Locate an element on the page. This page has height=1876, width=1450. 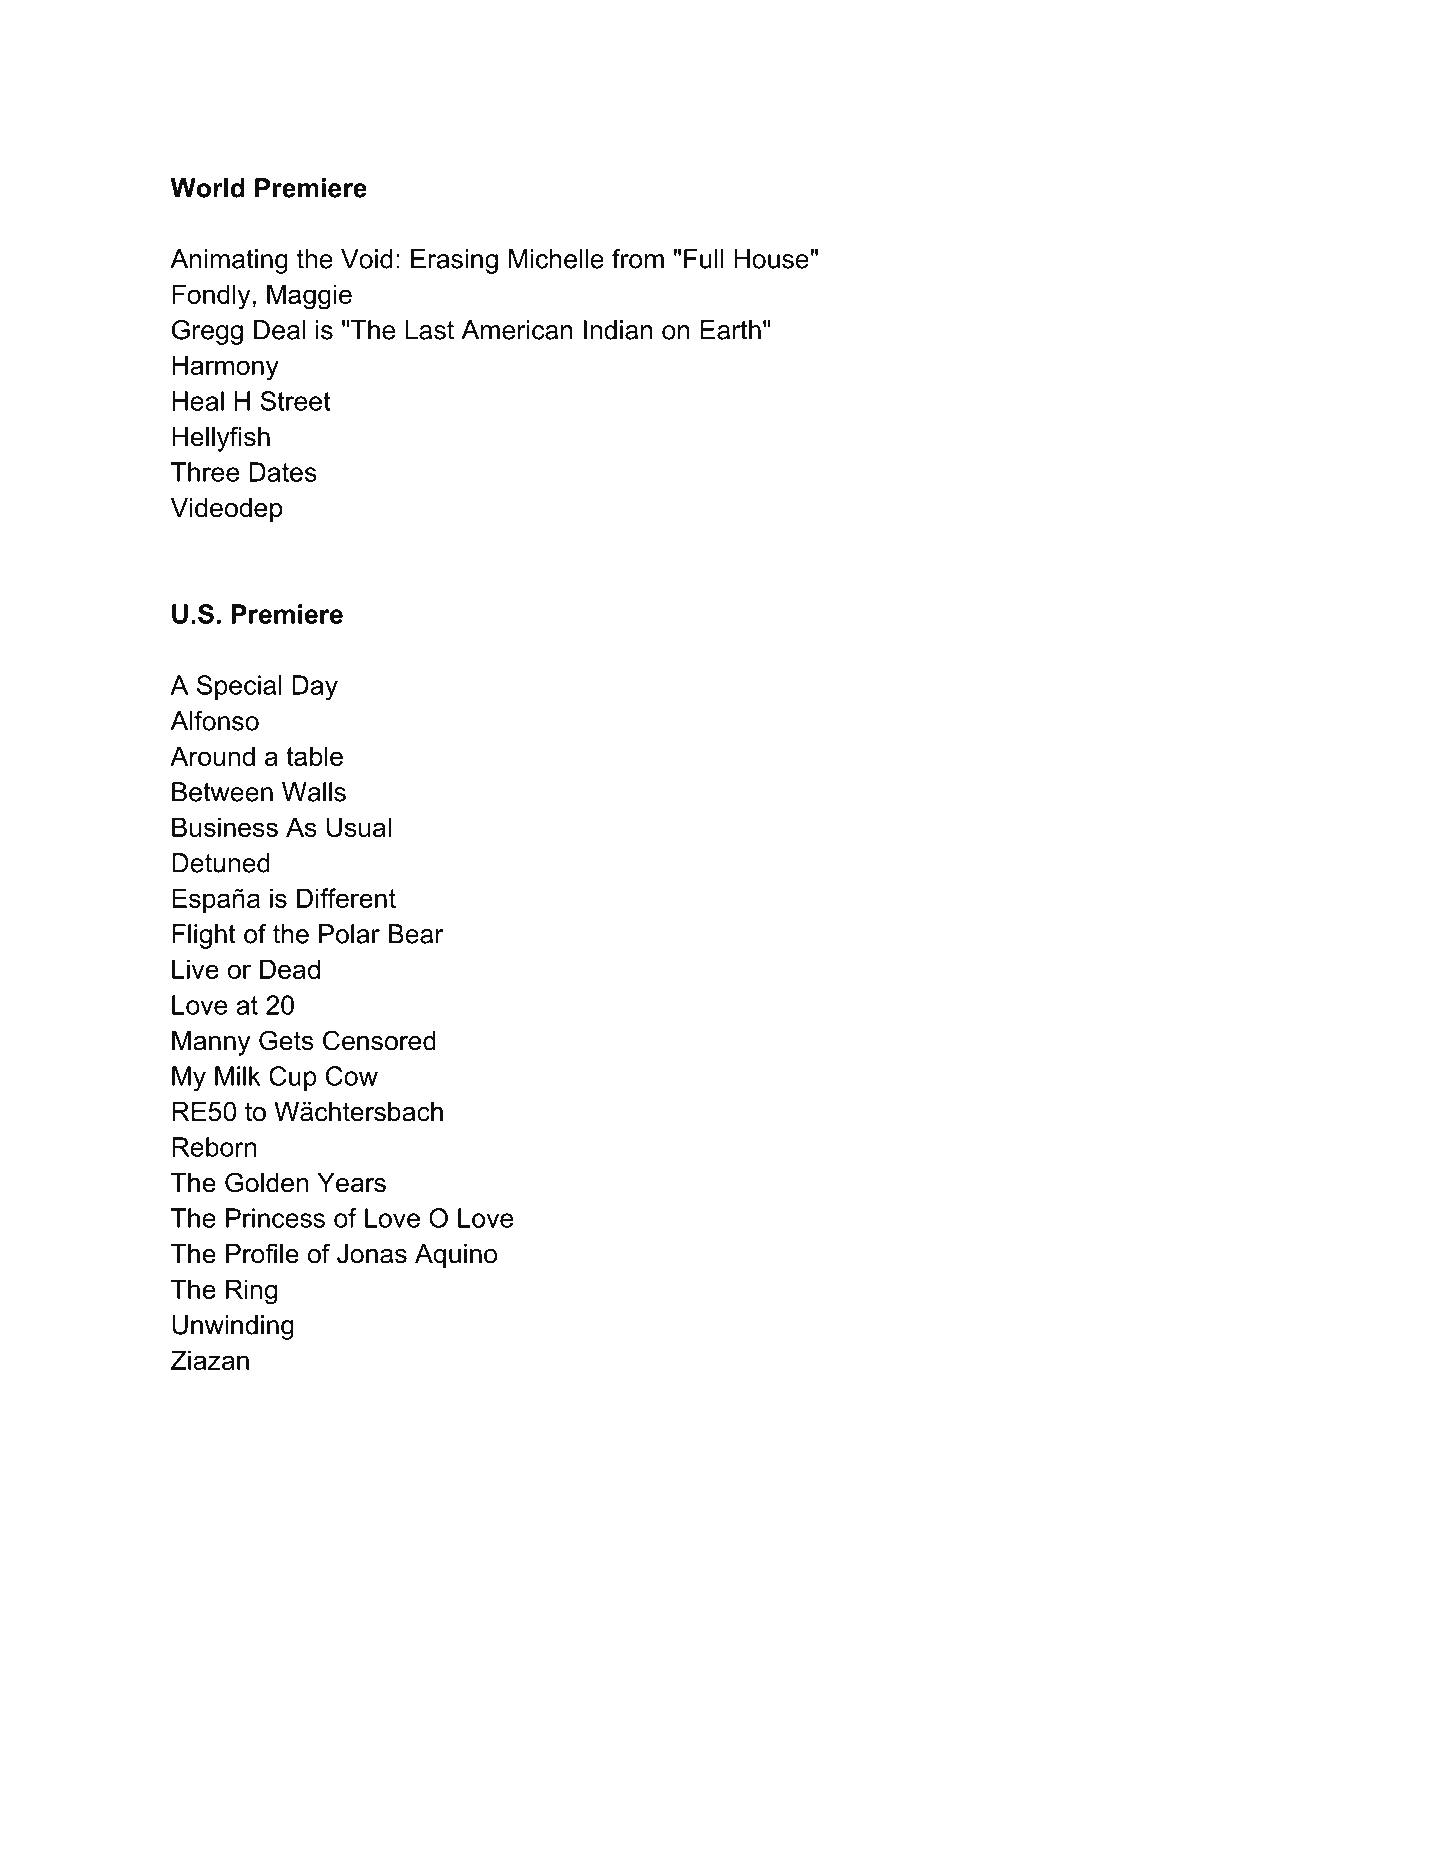
Dead is located at coordinates (290, 969).
